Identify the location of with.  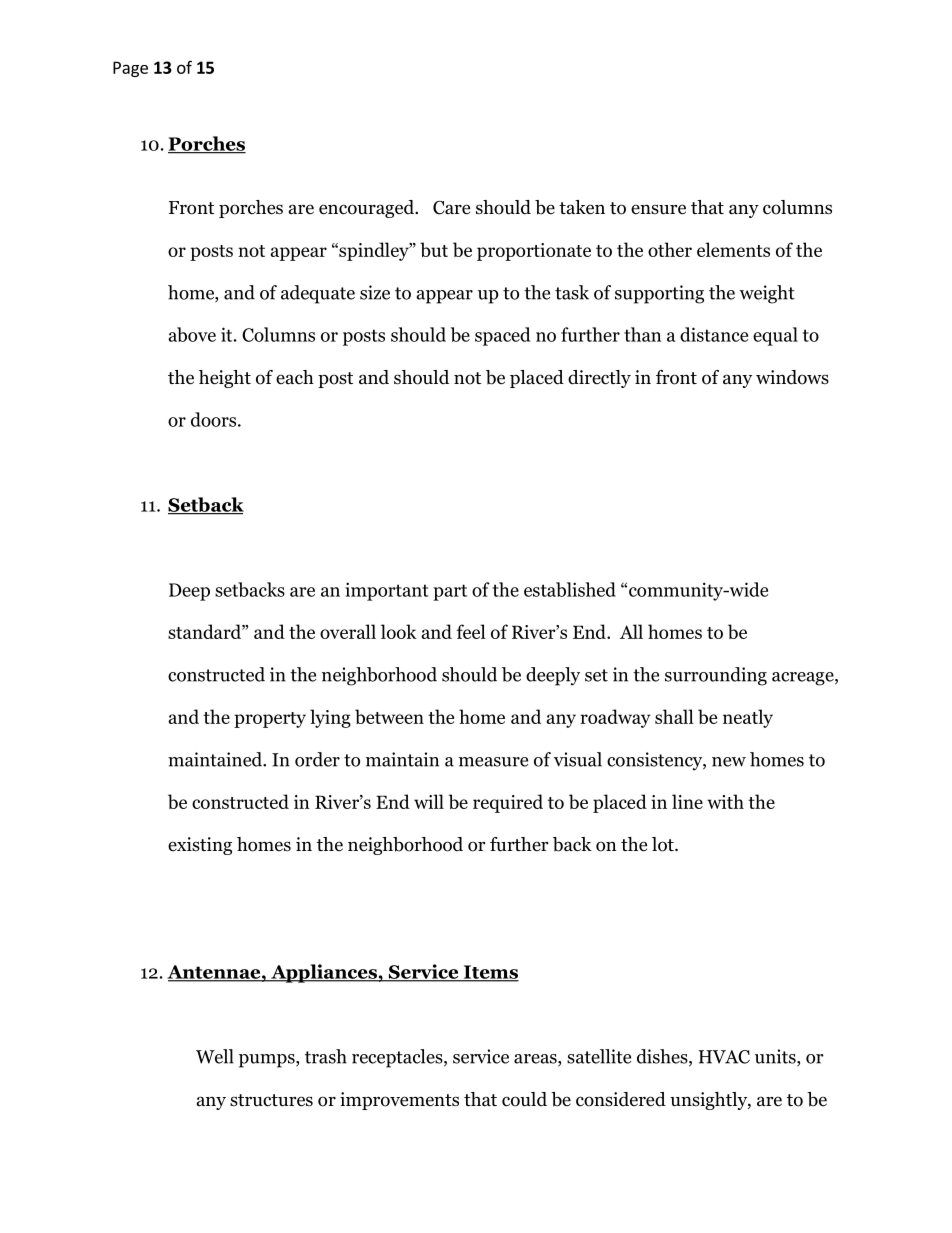
(725, 801).
